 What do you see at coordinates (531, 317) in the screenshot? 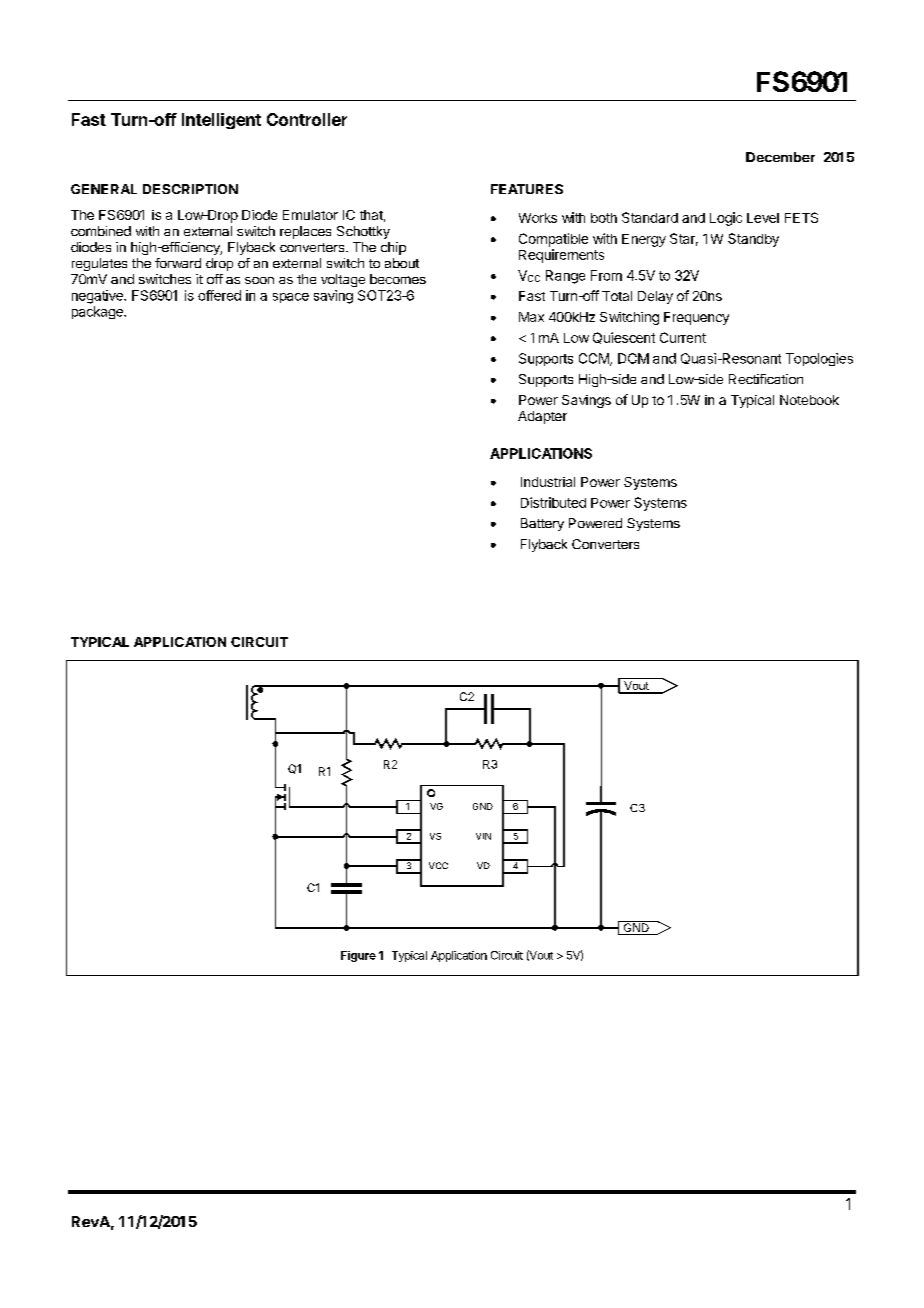
I see `Max` at bounding box center [531, 317].
